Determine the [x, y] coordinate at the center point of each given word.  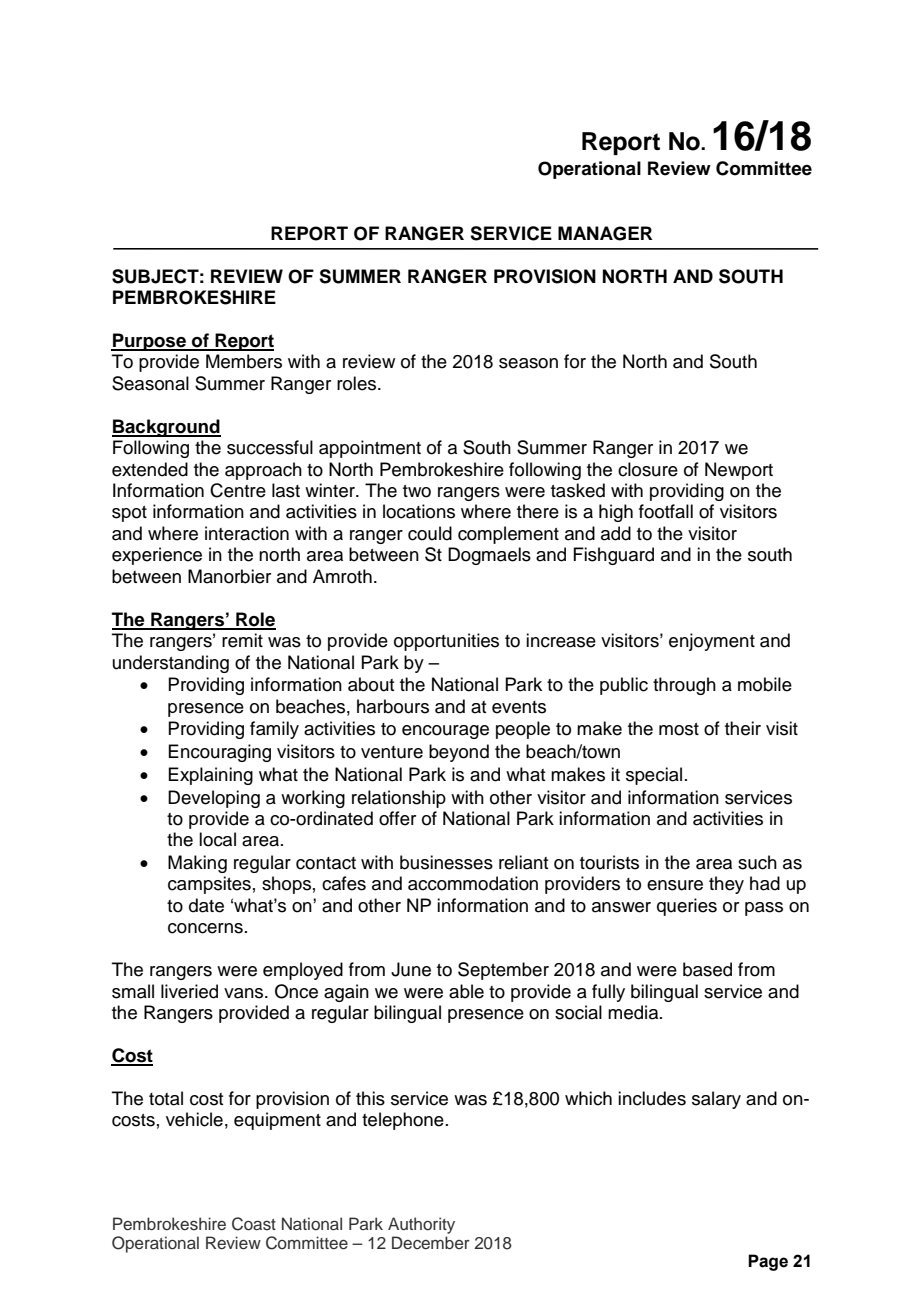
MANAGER [605, 233]
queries [687, 907]
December [431, 1243]
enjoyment [712, 642]
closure [648, 469]
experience [157, 556]
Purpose [149, 342]
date [206, 905]
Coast [254, 1224]
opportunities [446, 642]
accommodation [473, 883]
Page [768, 1262]
